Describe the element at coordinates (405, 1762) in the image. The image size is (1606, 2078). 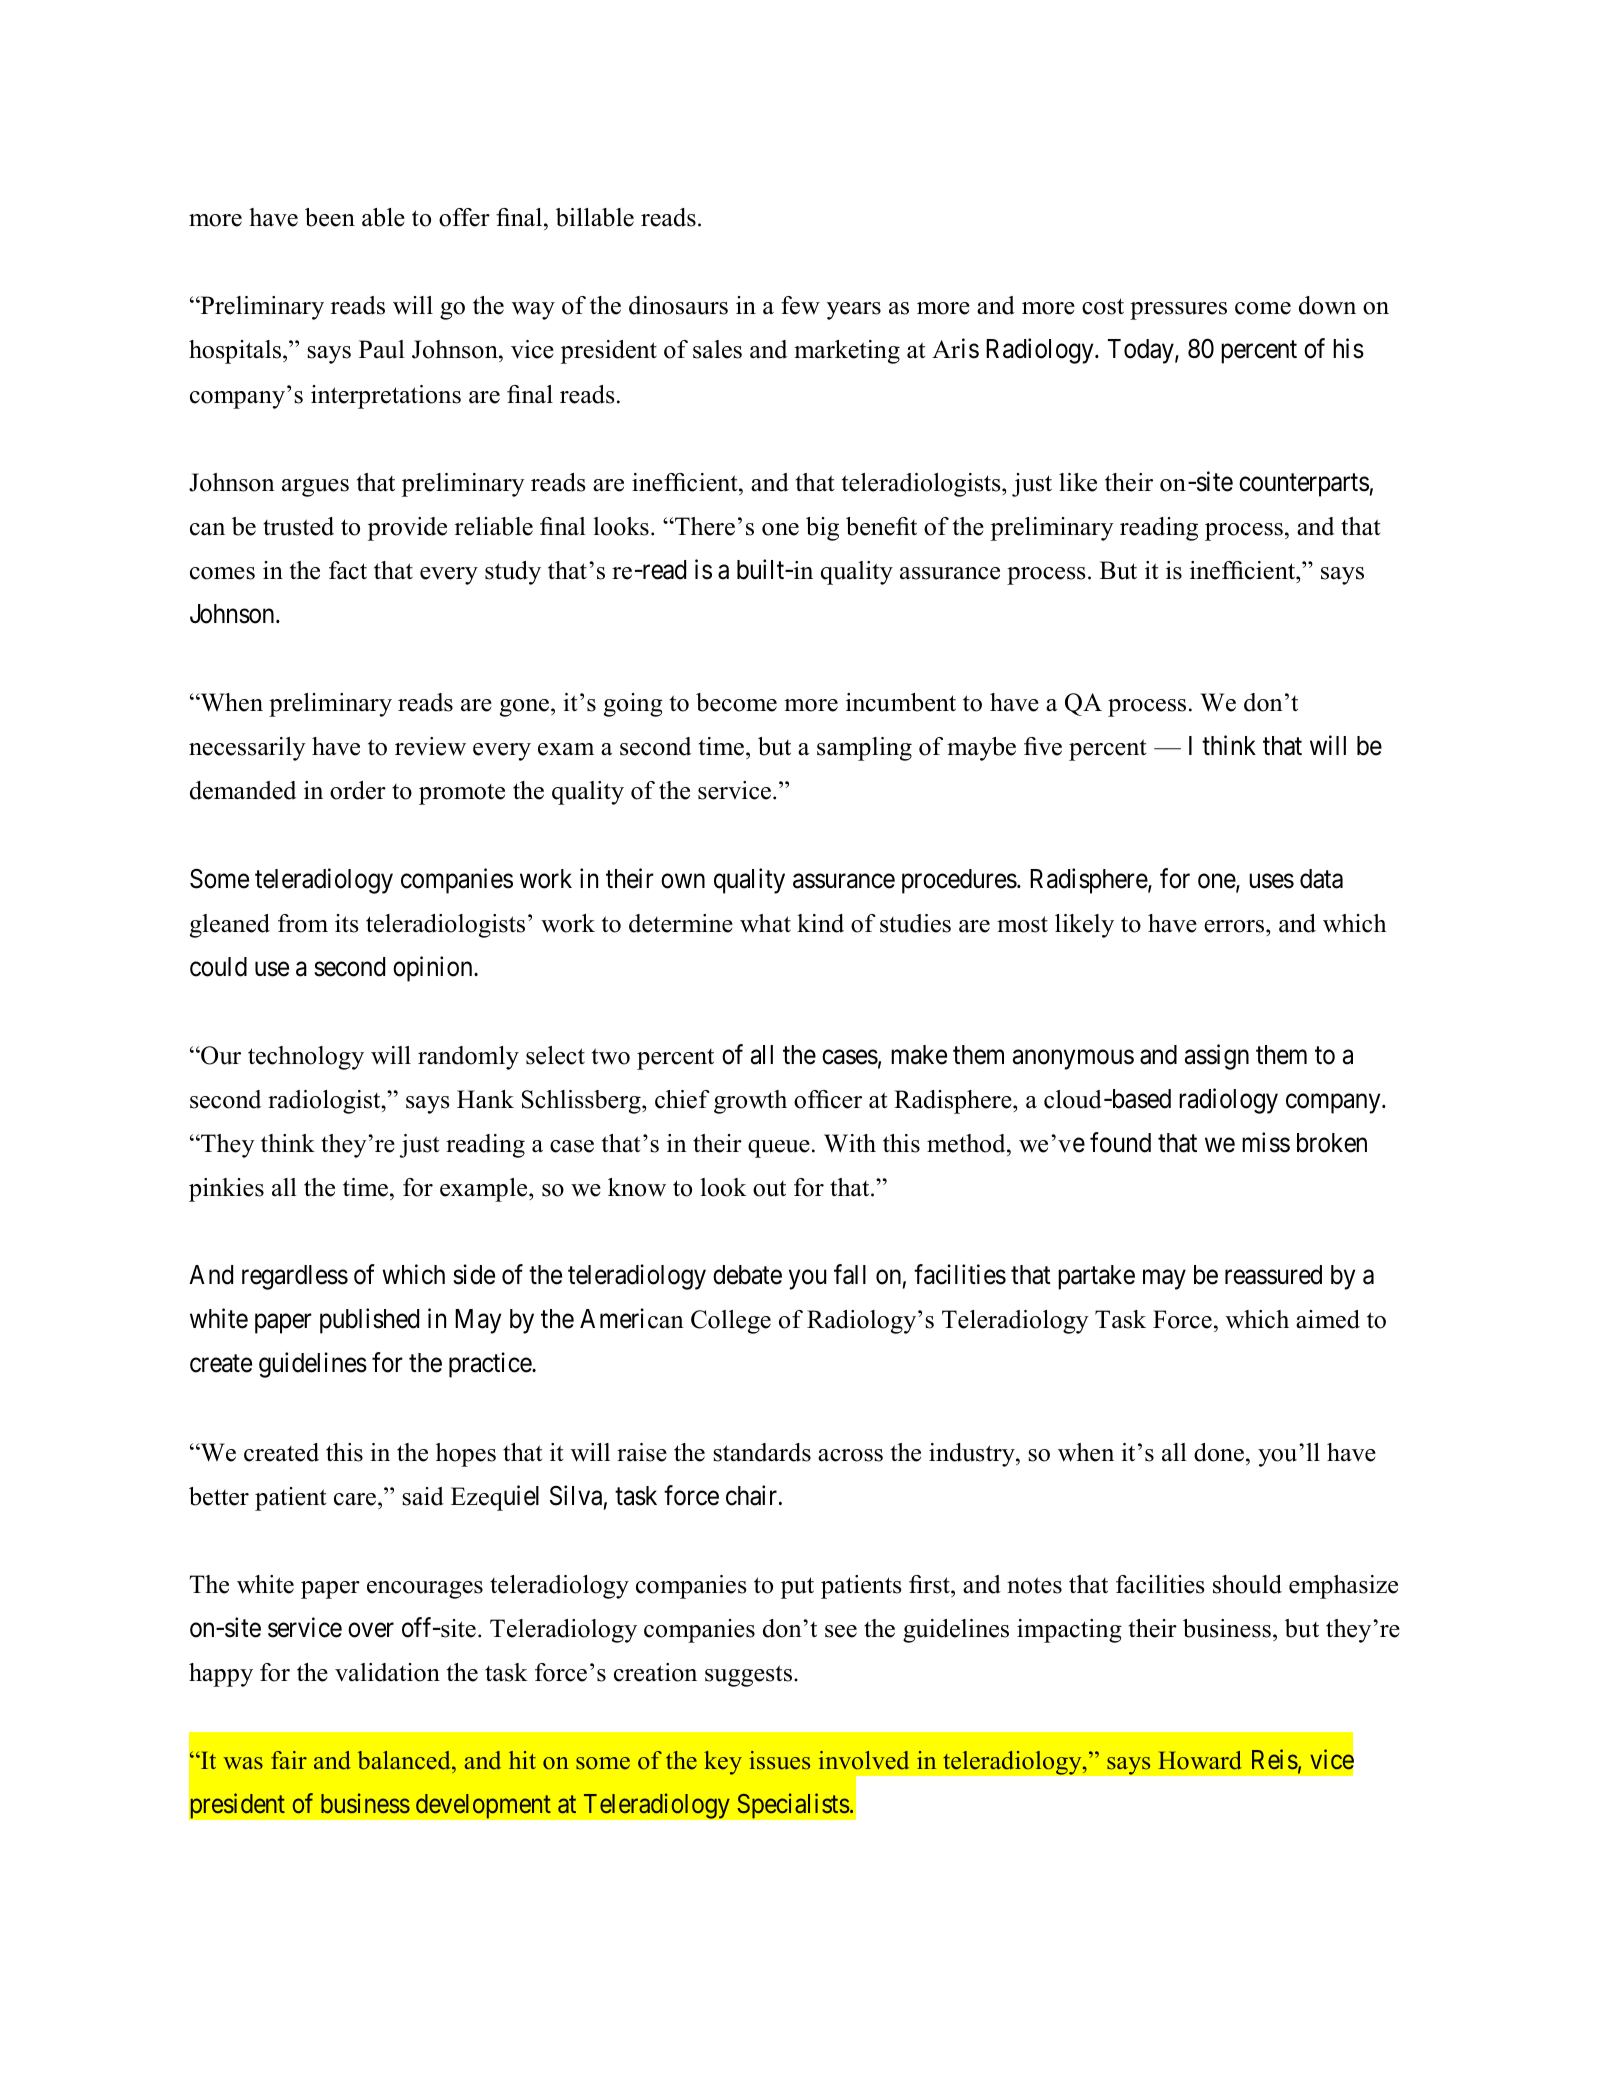
I see `balanced` at that location.
